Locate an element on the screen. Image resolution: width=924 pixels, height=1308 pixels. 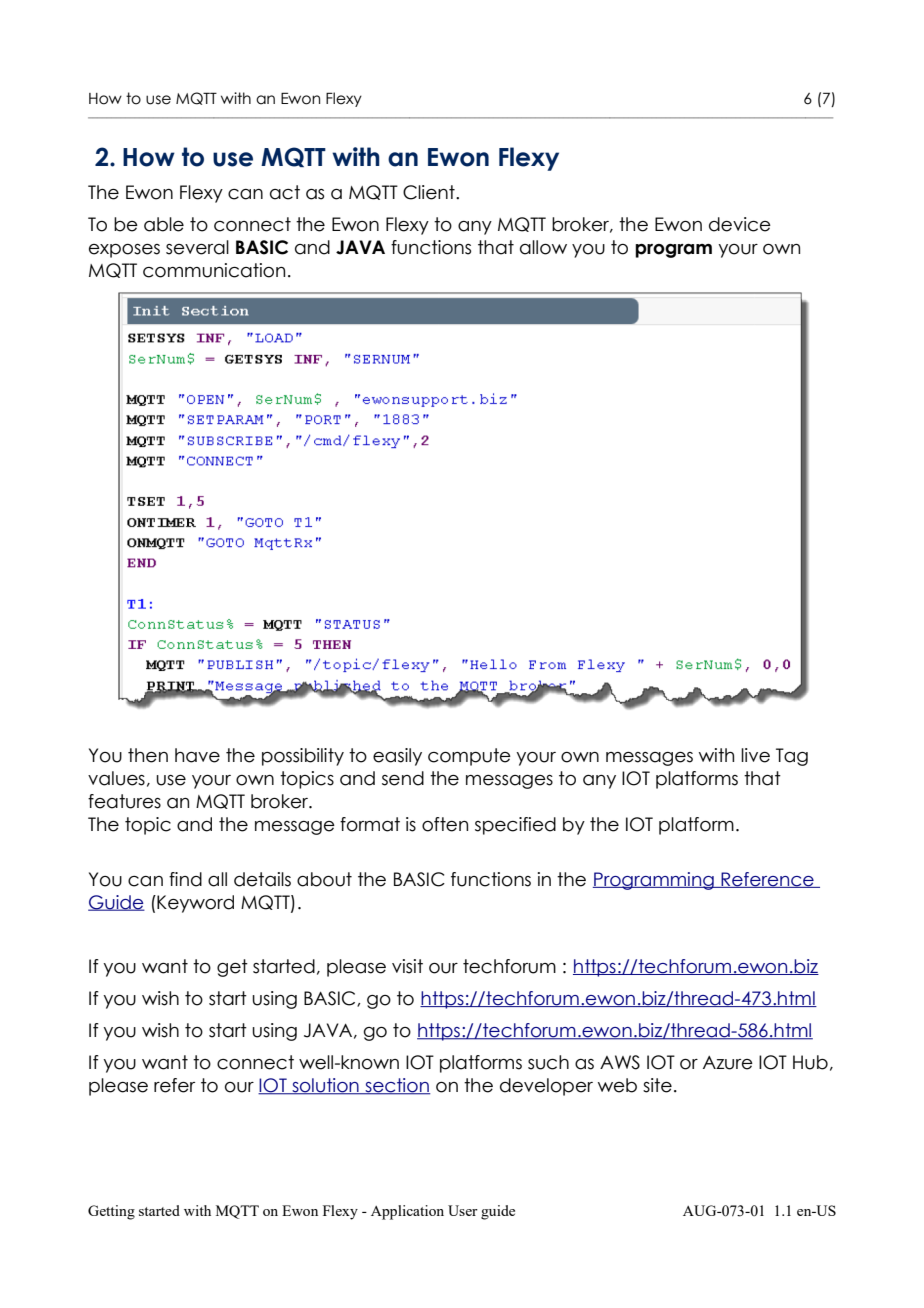
visit is located at coordinates (407, 966).
